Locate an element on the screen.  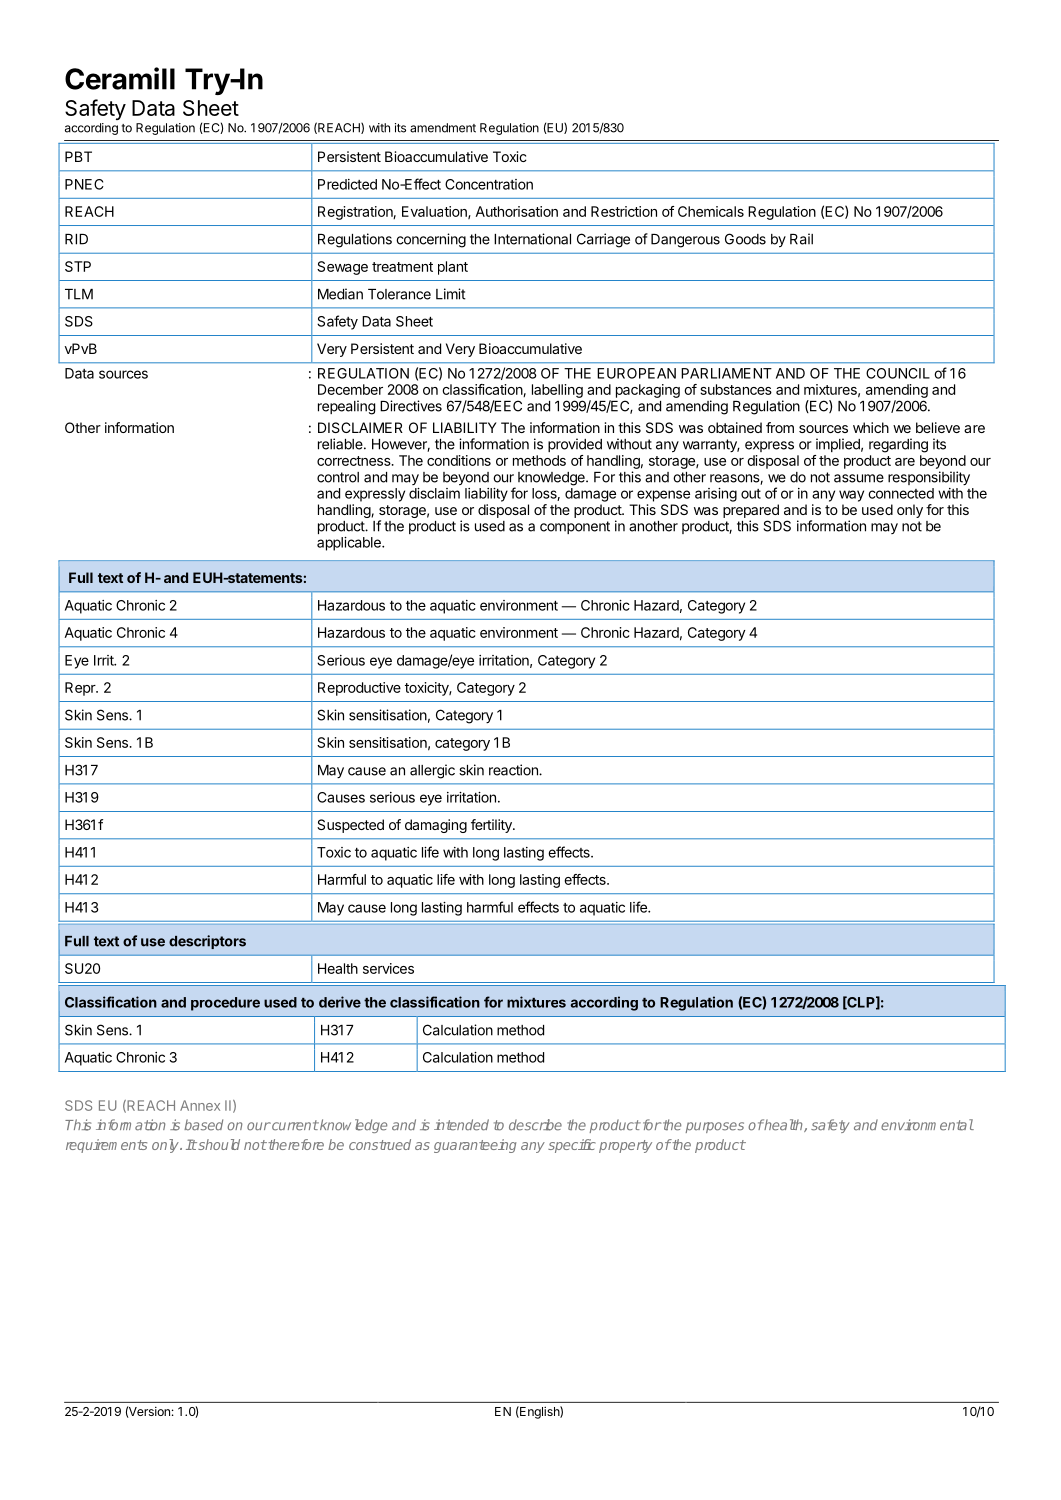
applicable is located at coordinates (350, 544).
